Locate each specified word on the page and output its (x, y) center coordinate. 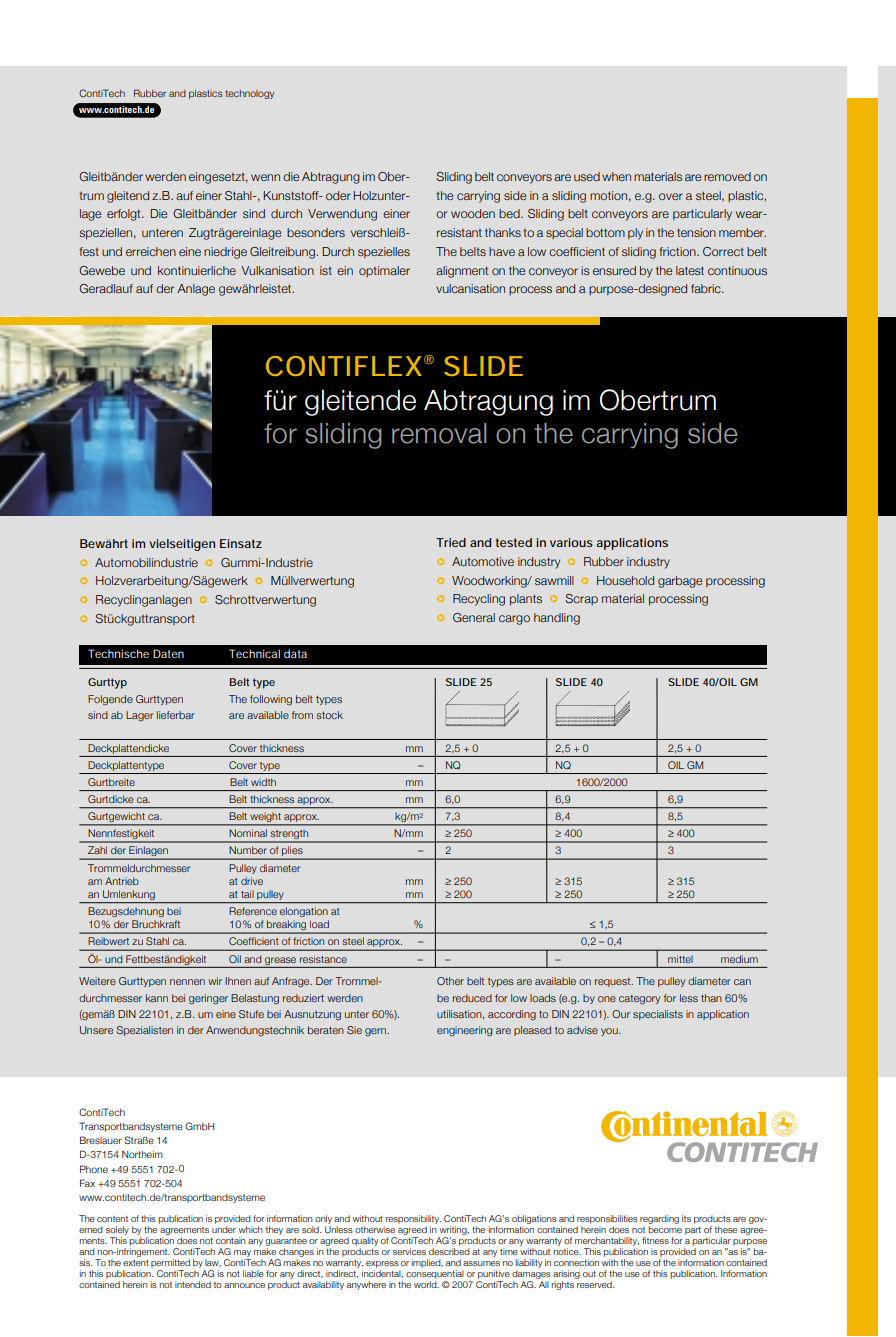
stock (329, 715)
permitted (170, 1263)
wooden (473, 213)
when (616, 176)
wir (215, 981)
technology (250, 94)
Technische (118, 653)
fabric (707, 288)
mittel (680, 959)
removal (439, 433)
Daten (168, 653)
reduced (472, 998)
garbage (680, 582)
